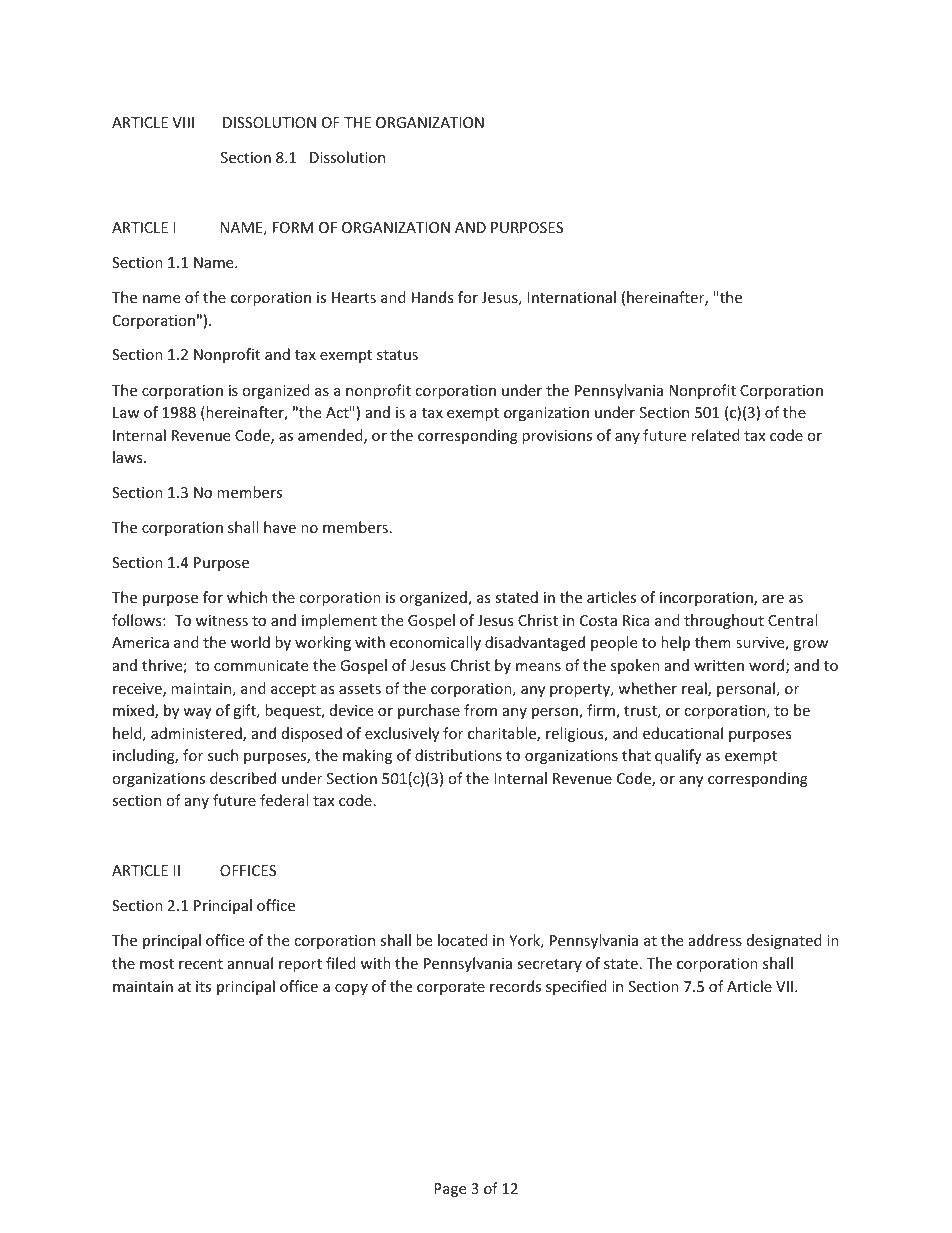 This screenshot has width=952, height=1233. Describe the element at coordinates (576, 987) in the screenshot. I see `specified` at that location.
